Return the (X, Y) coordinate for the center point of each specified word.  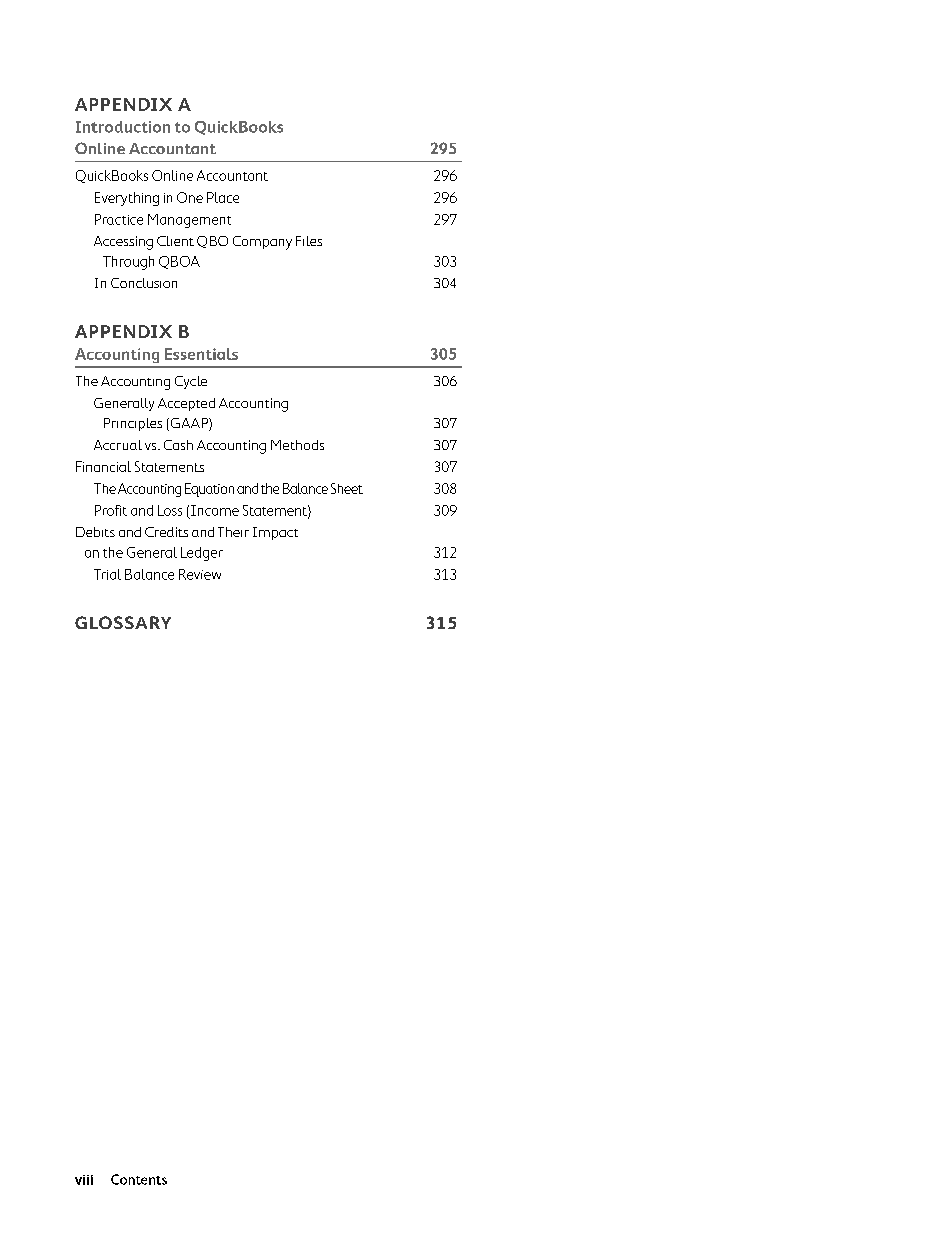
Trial (107, 574)
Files (309, 241)
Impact (275, 533)
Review (200, 574)
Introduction (123, 127)
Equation (209, 490)
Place (223, 197)
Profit (111, 510)
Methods (297, 445)
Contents (139, 1179)
